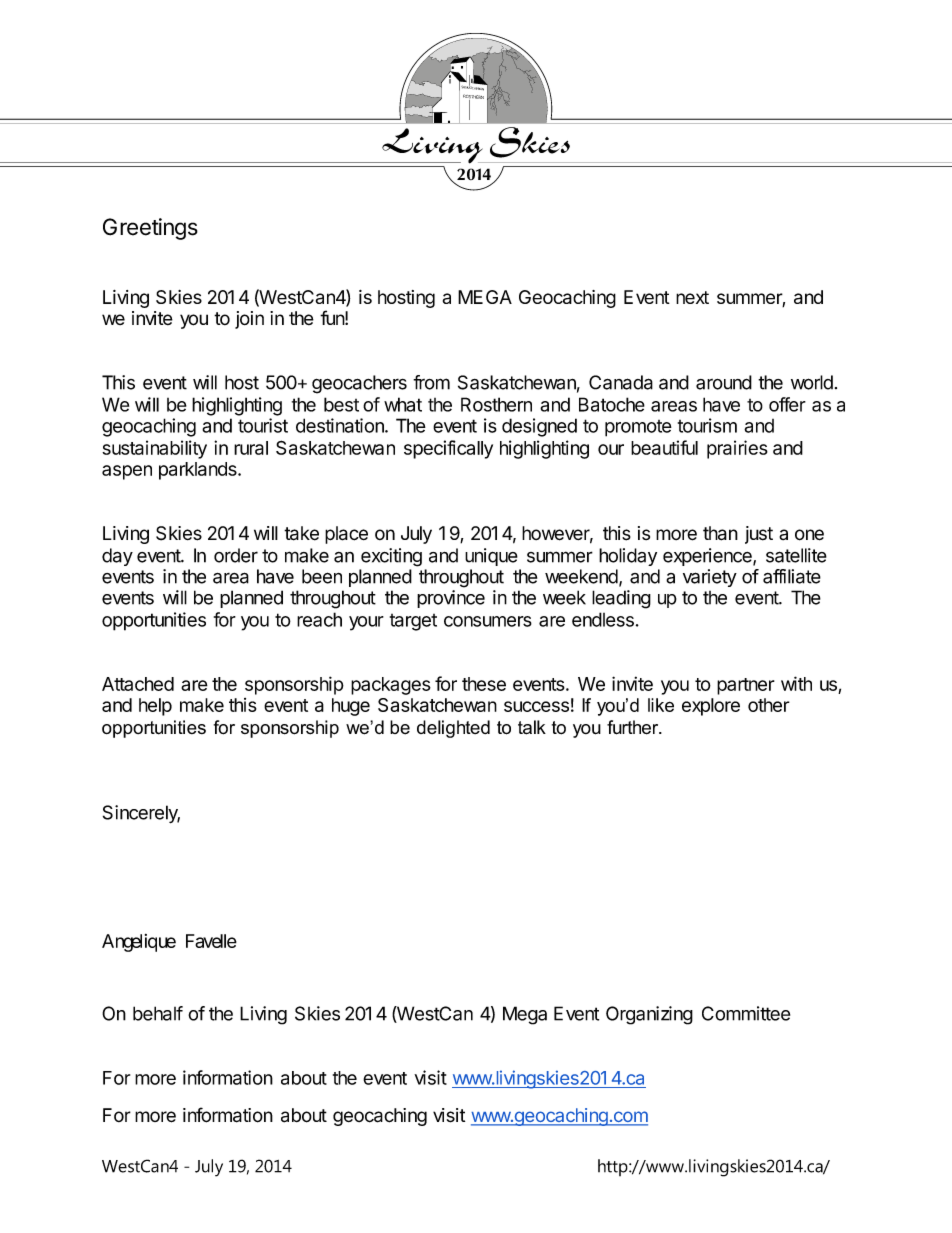 The image size is (952, 1233). What do you see at coordinates (453, 729) in the page?
I see `delighted` at bounding box center [453, 729].
